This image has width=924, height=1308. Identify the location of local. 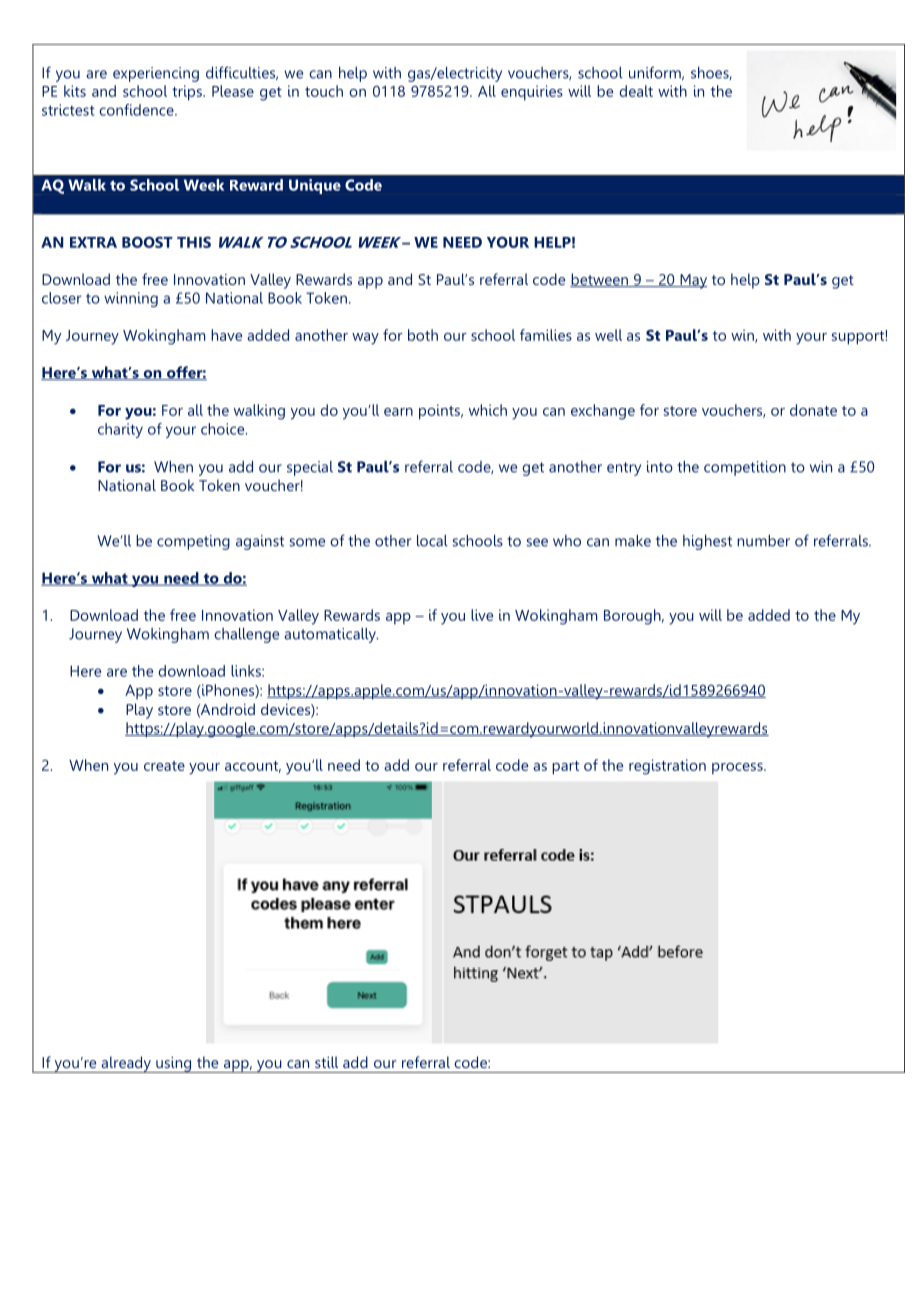
(432, 541).
